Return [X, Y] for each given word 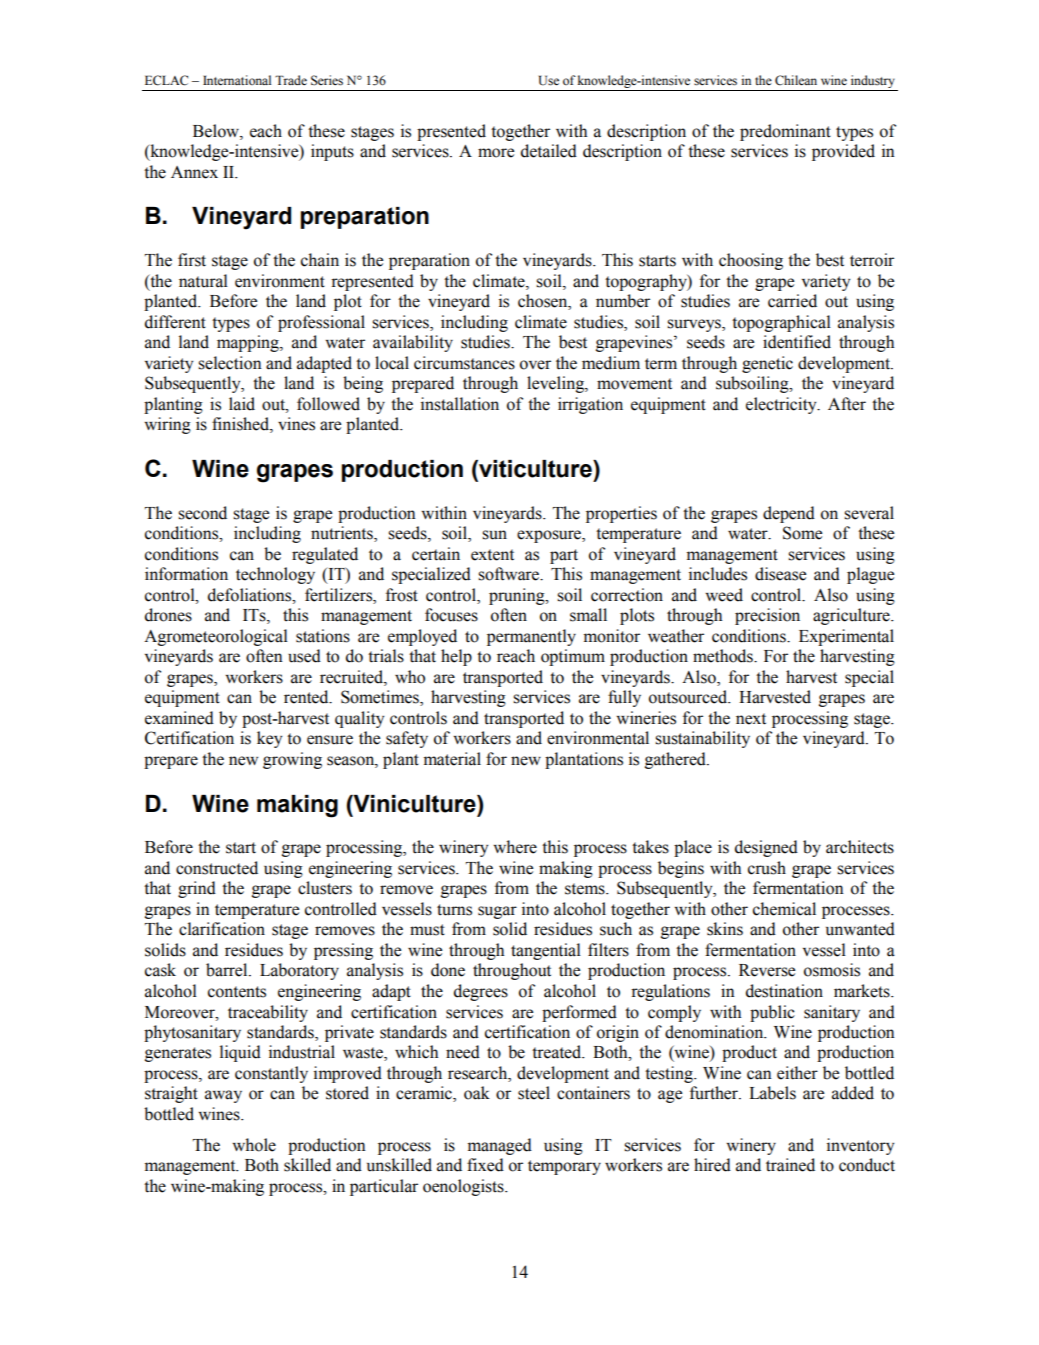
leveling [556, 384]
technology [275, 575]
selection [230, 363]
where [515, 847]
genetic [767, 364]
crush [767, 868]
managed [500, 1146]
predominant [785, 132]
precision [767, 616]
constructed [217, 868]
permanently [531, 637]
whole [254, 1145]
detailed [549, 151]
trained [790, 1165]
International [237, 80]
